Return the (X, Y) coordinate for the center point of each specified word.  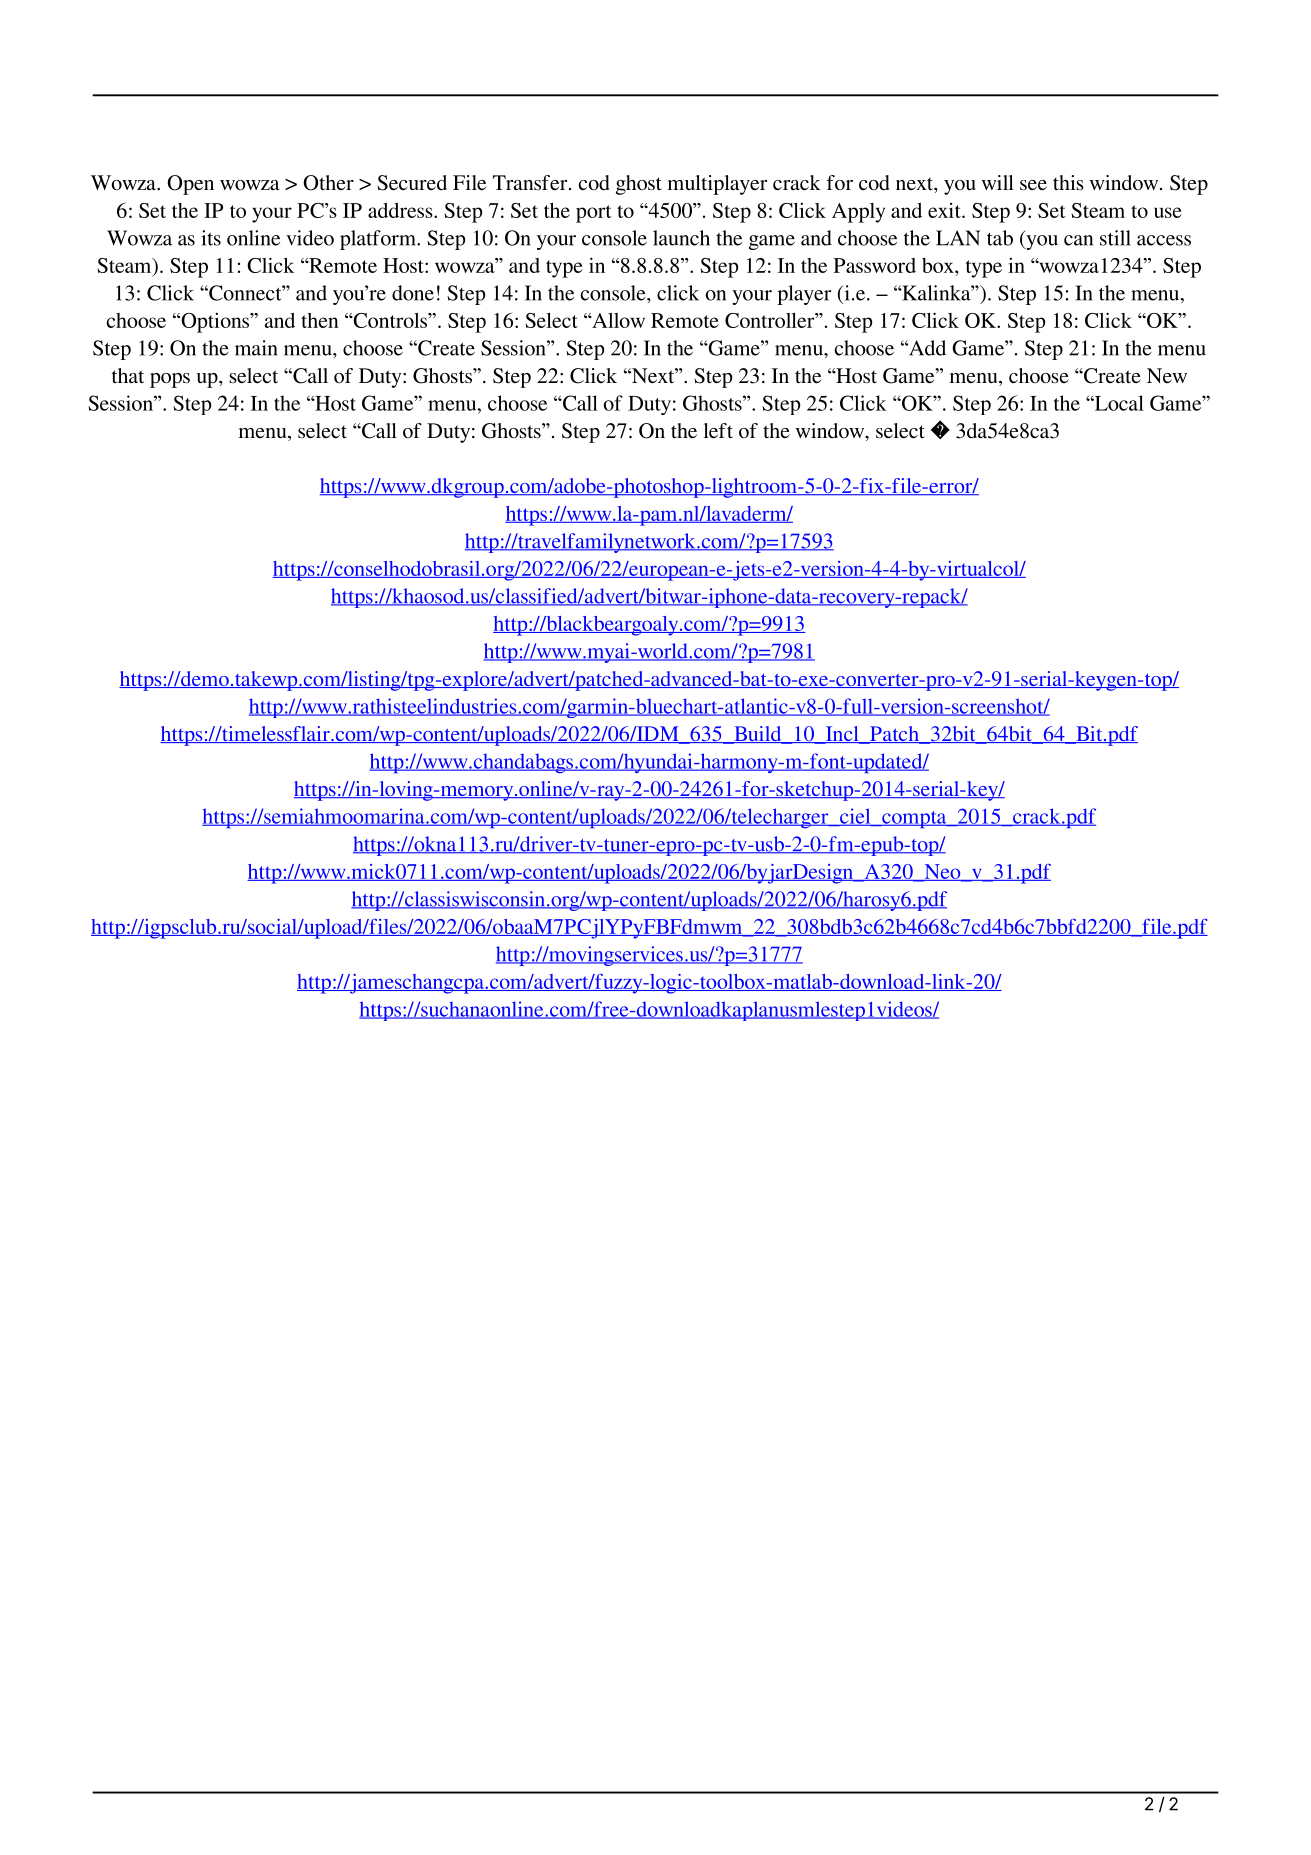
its (211, 238)
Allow (617, 320)
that (128, 375)
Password (874, 265)
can (1078, 240)
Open (190, 185)
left (718, 430)
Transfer (531, 182)
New (1167, 375)
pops (170, 380)
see (1033, 185)
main (256, 348)
